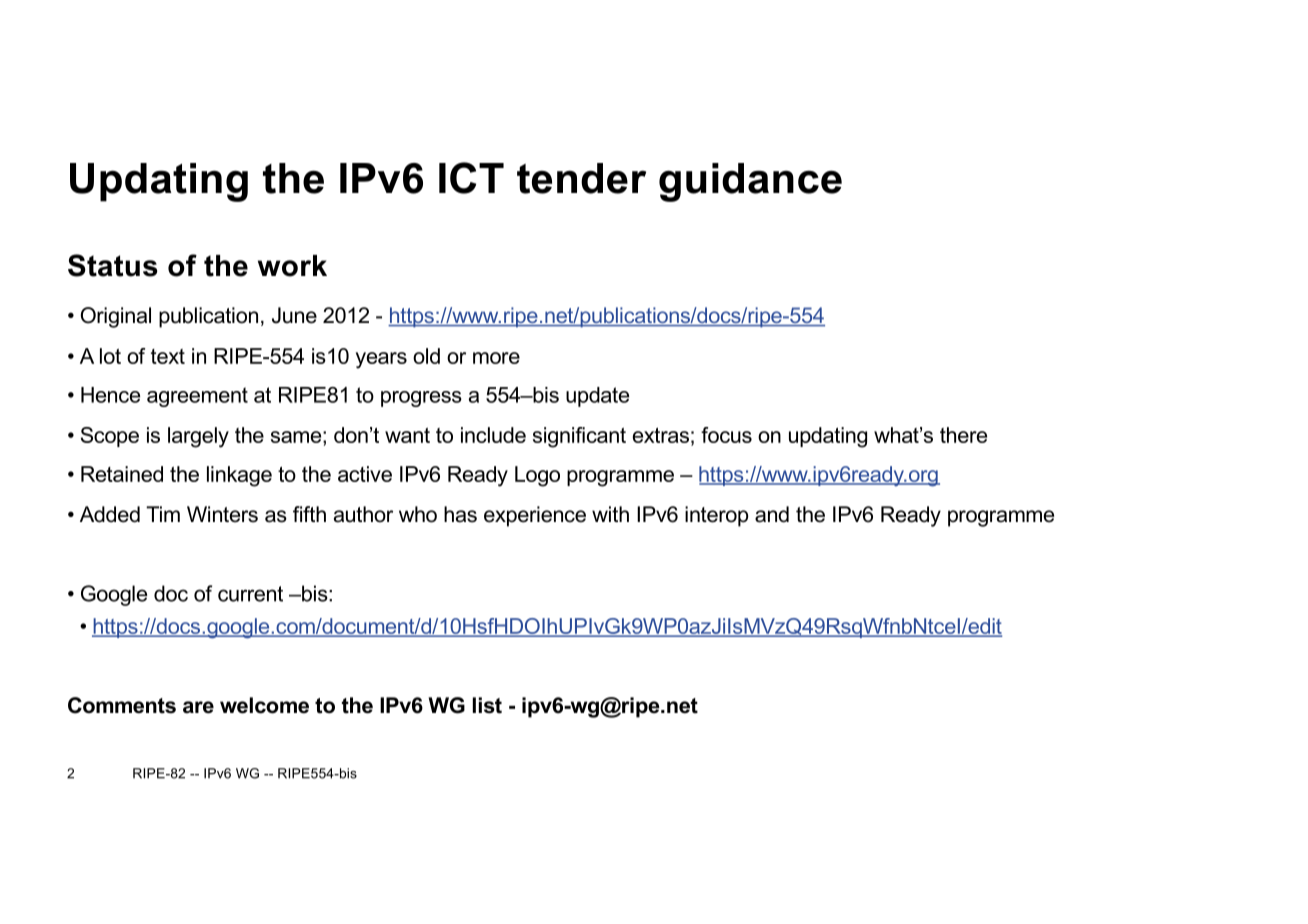  Describe the element at coordinates (198, 707) in the image. I see `are` at that location.
